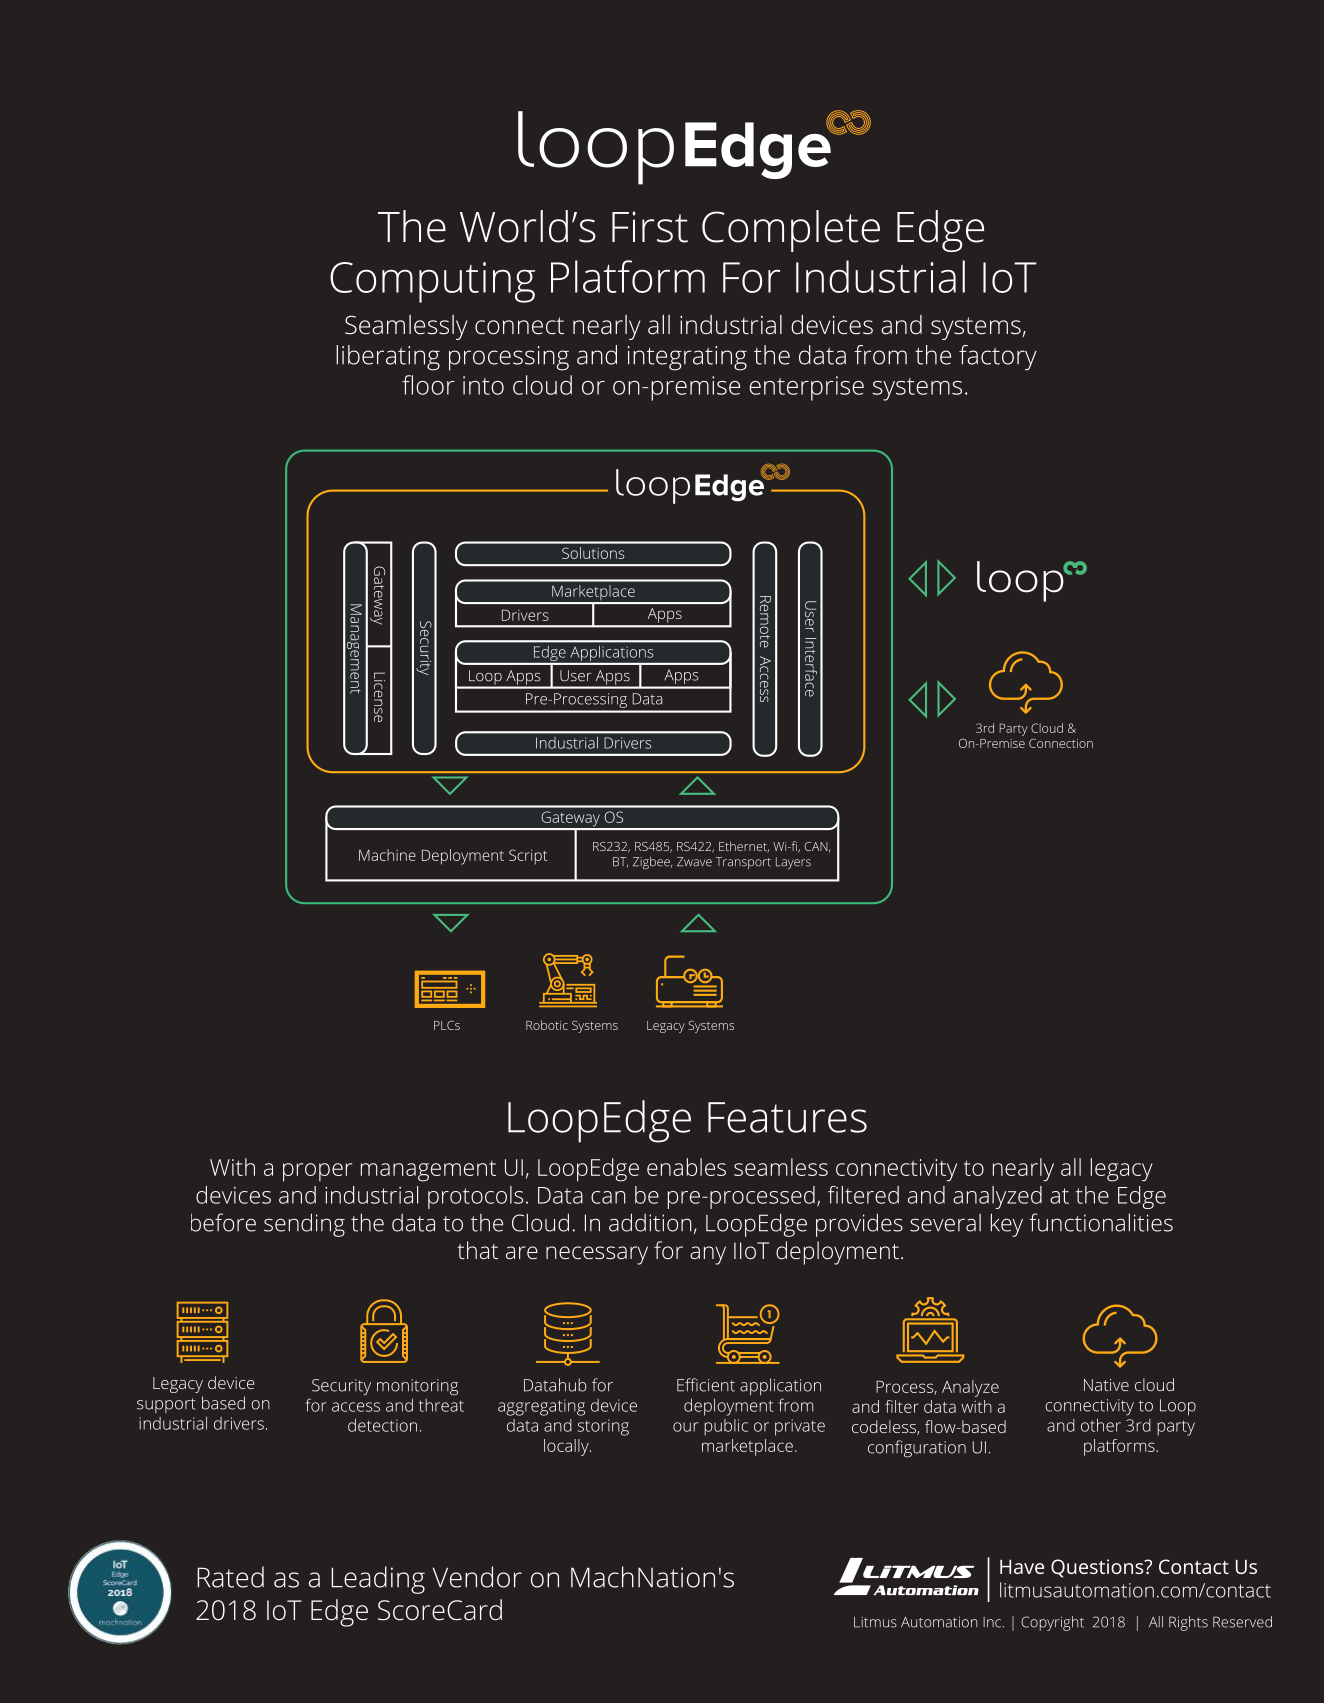 The image size is (1324, 1703). I want to click on functionalities, so click(1101, 1222).
